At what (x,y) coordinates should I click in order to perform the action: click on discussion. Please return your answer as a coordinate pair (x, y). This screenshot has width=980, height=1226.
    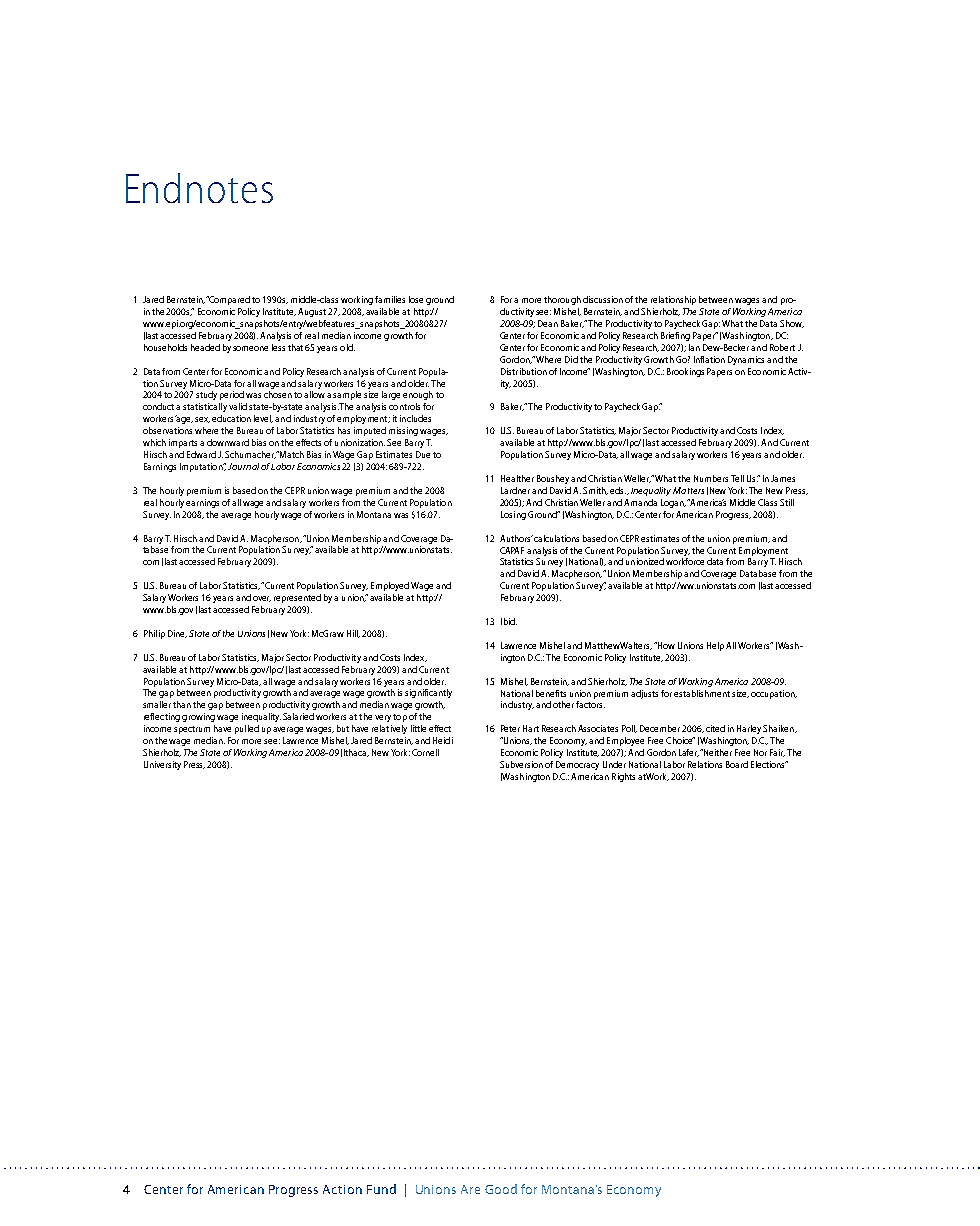
    Looking at the image, I should click on (603, 299).
